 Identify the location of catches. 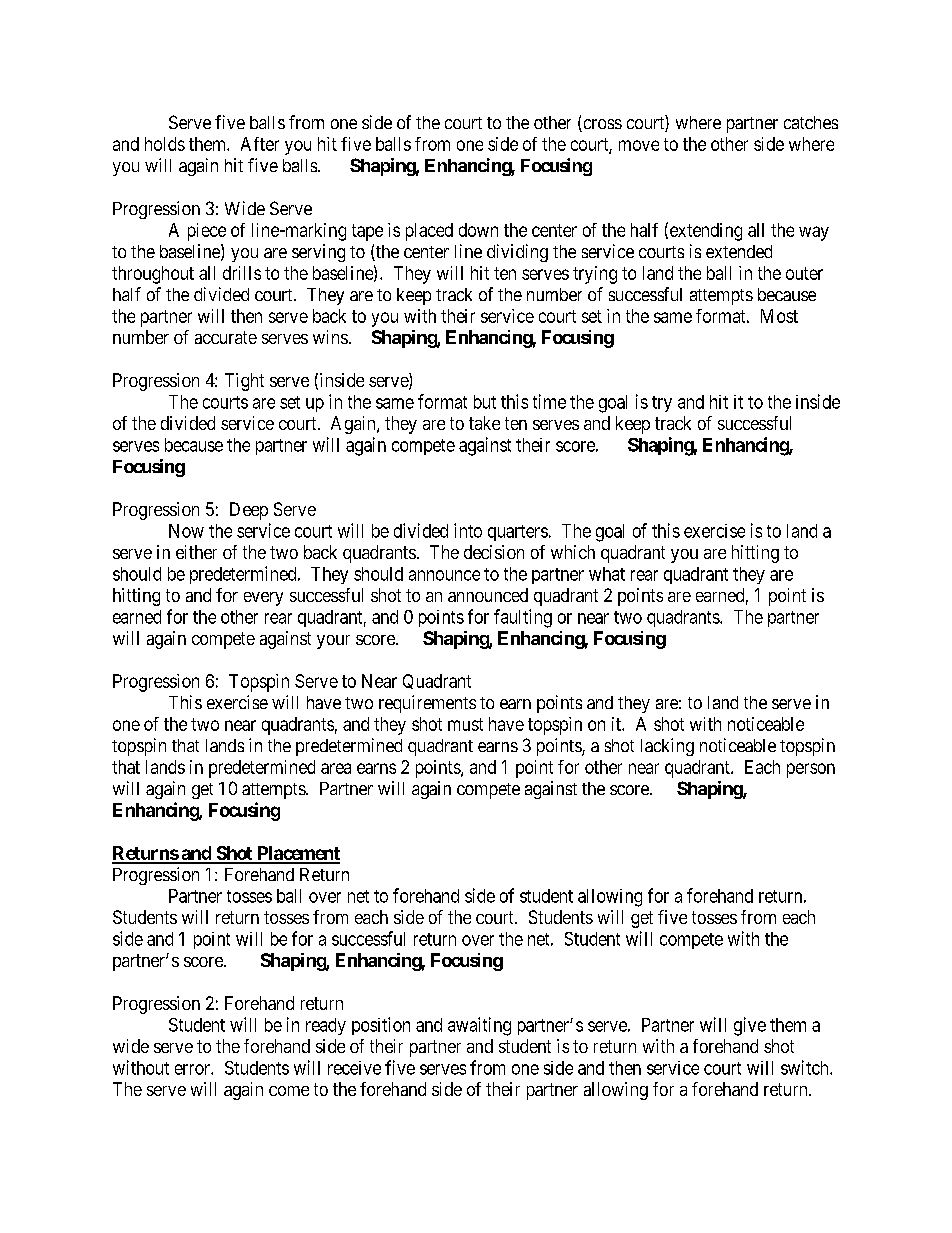
(811, 122).
